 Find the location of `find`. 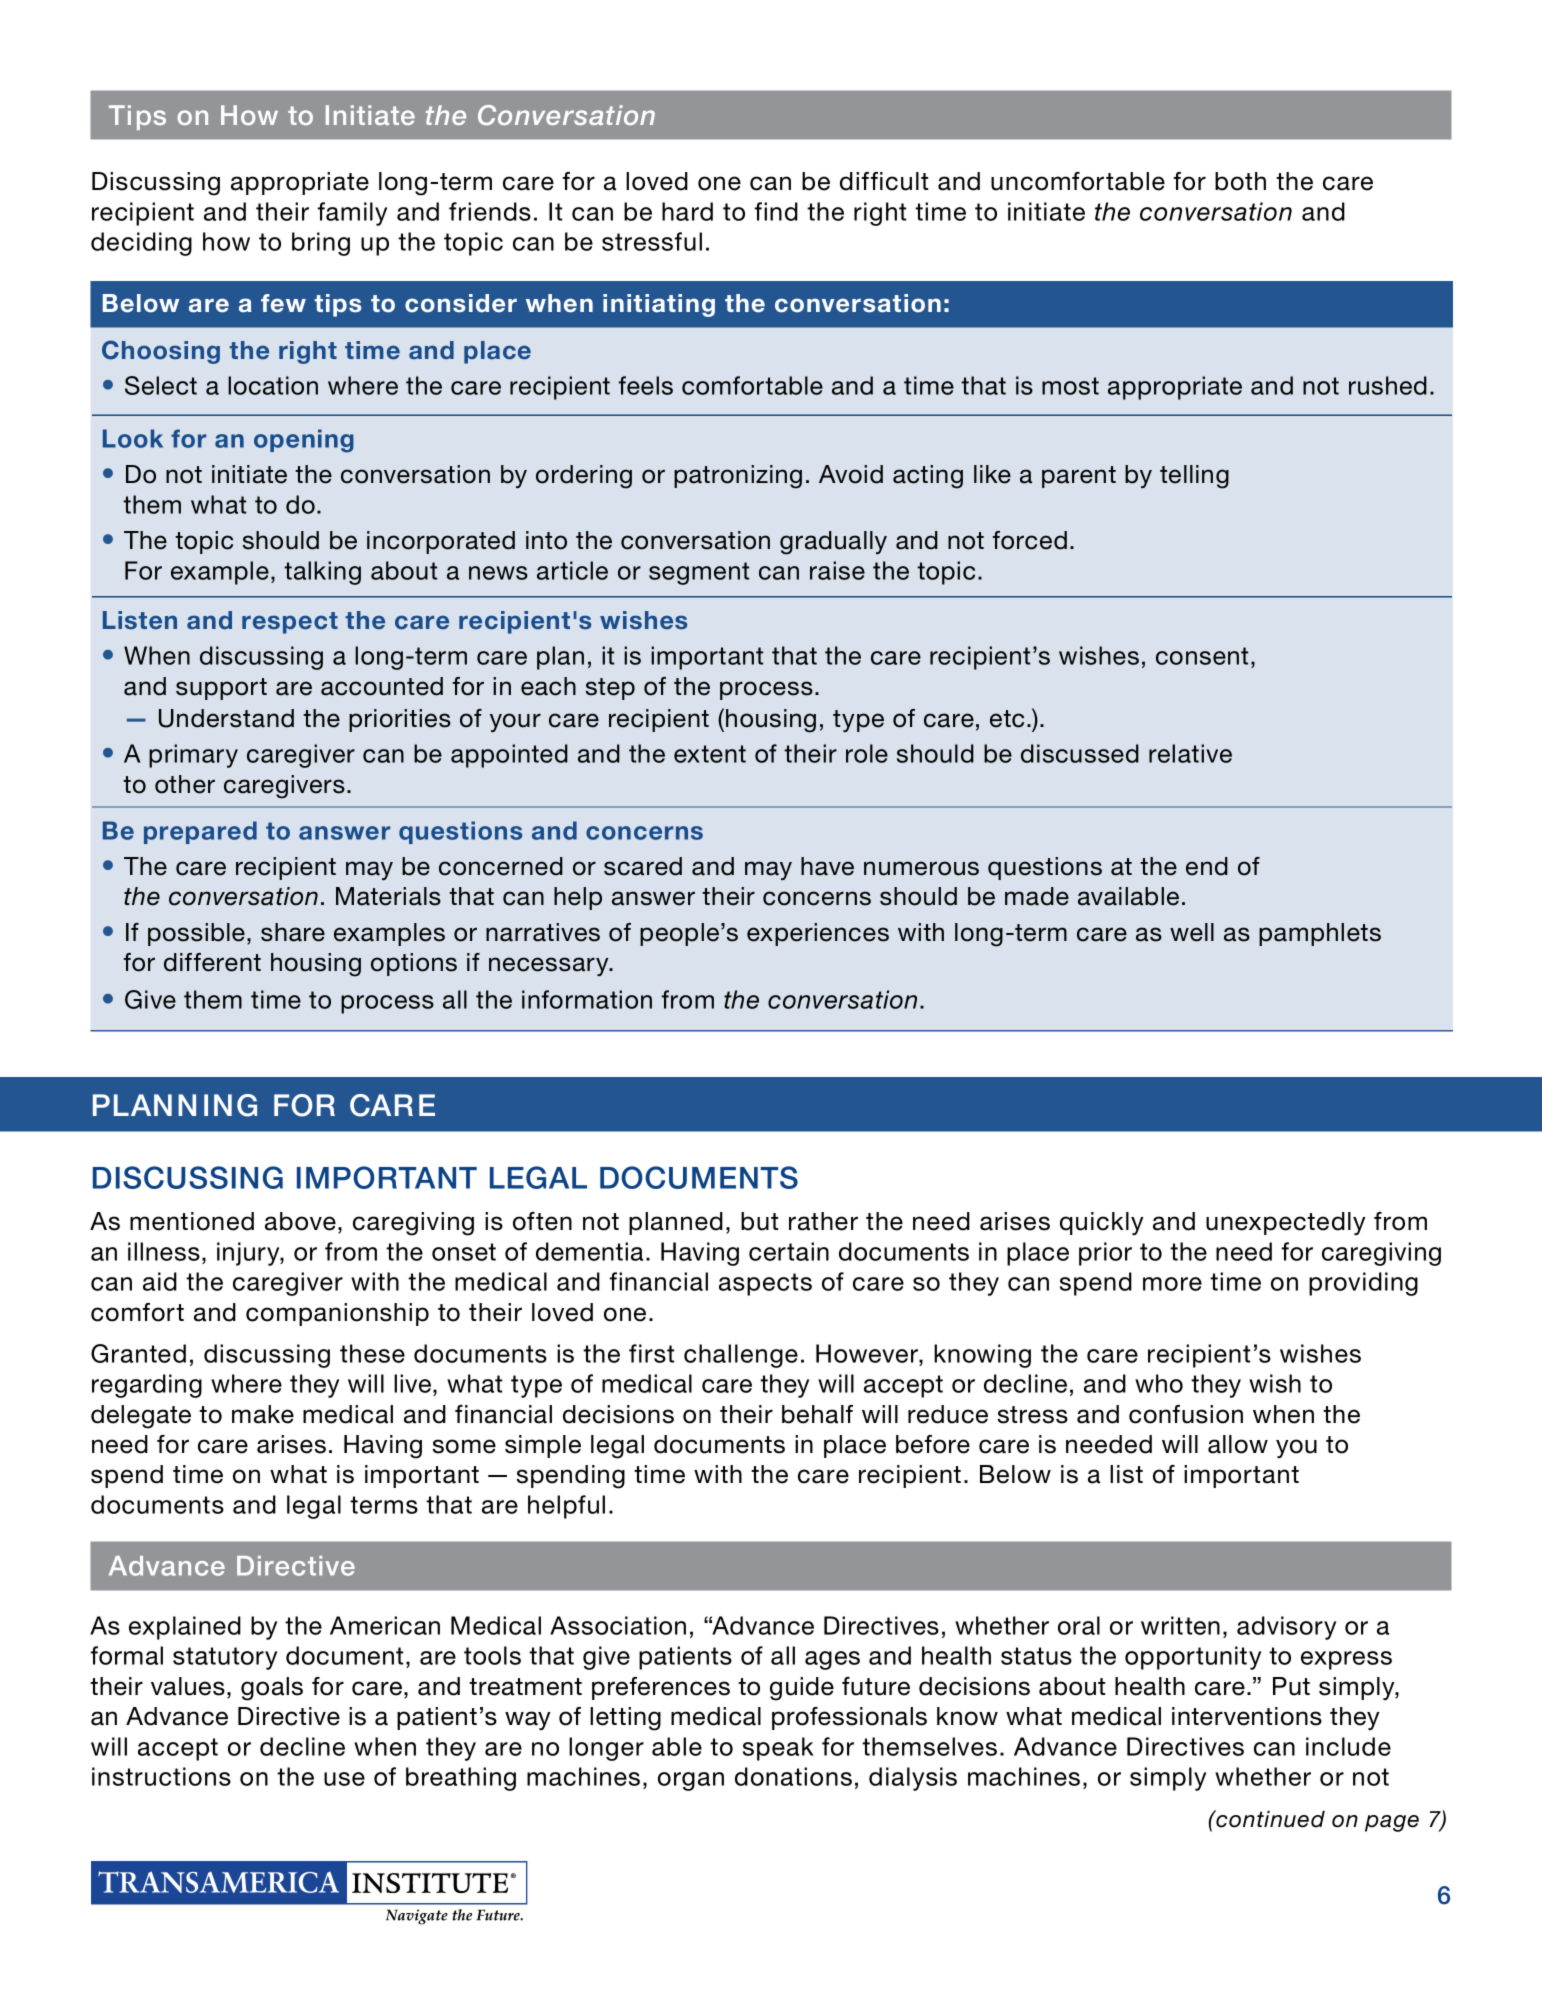

find is located at coordinates (776, 211).
